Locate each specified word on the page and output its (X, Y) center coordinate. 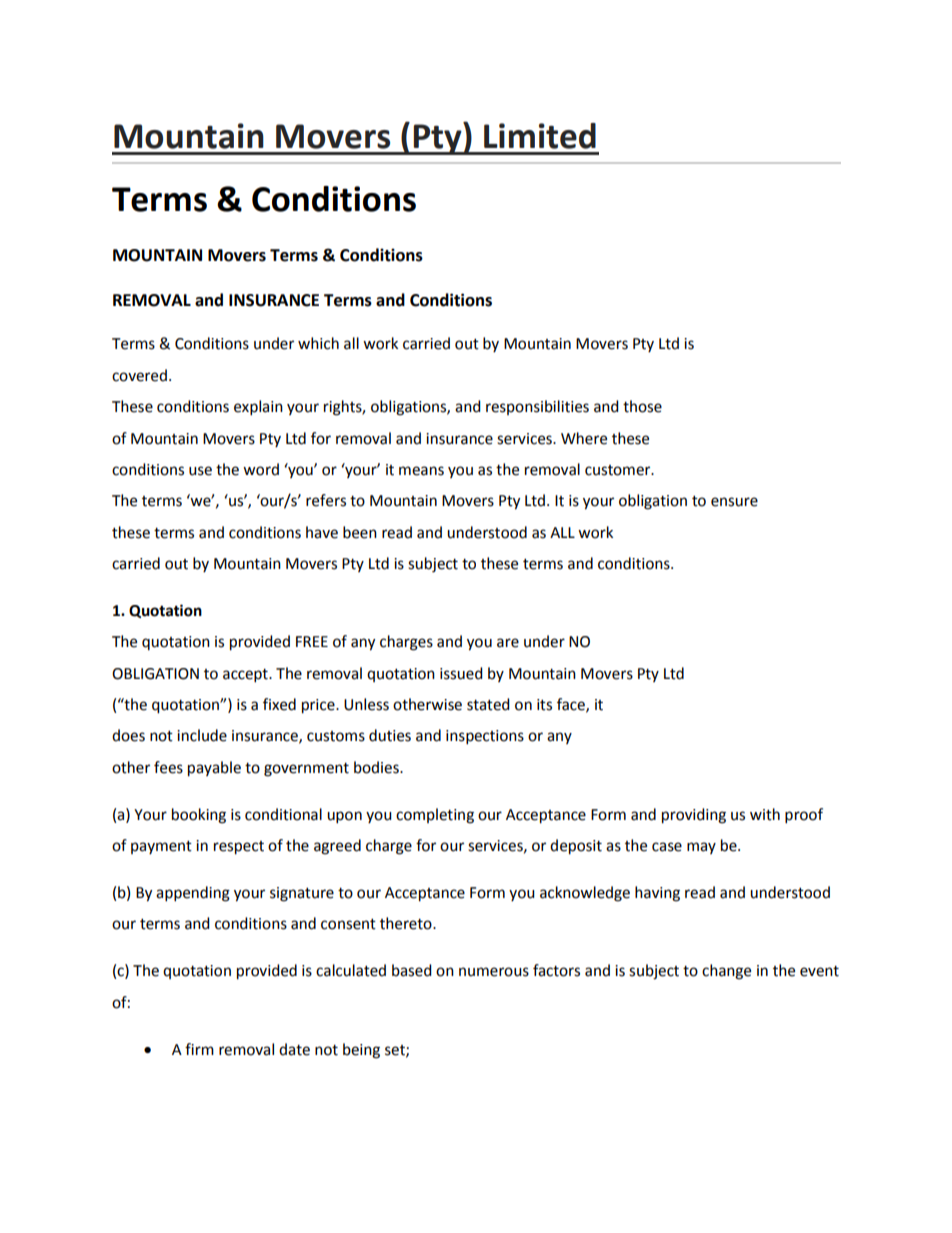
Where (584, 438)
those (642, 406)
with (765, 814)
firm (199, 1049)
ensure (734, 502)
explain (258, 408)
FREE (312, 641)
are (508, 643)
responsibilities (537, 407)
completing (435, 816)
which (318, 343)
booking (199, 816)
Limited (540, 136)
